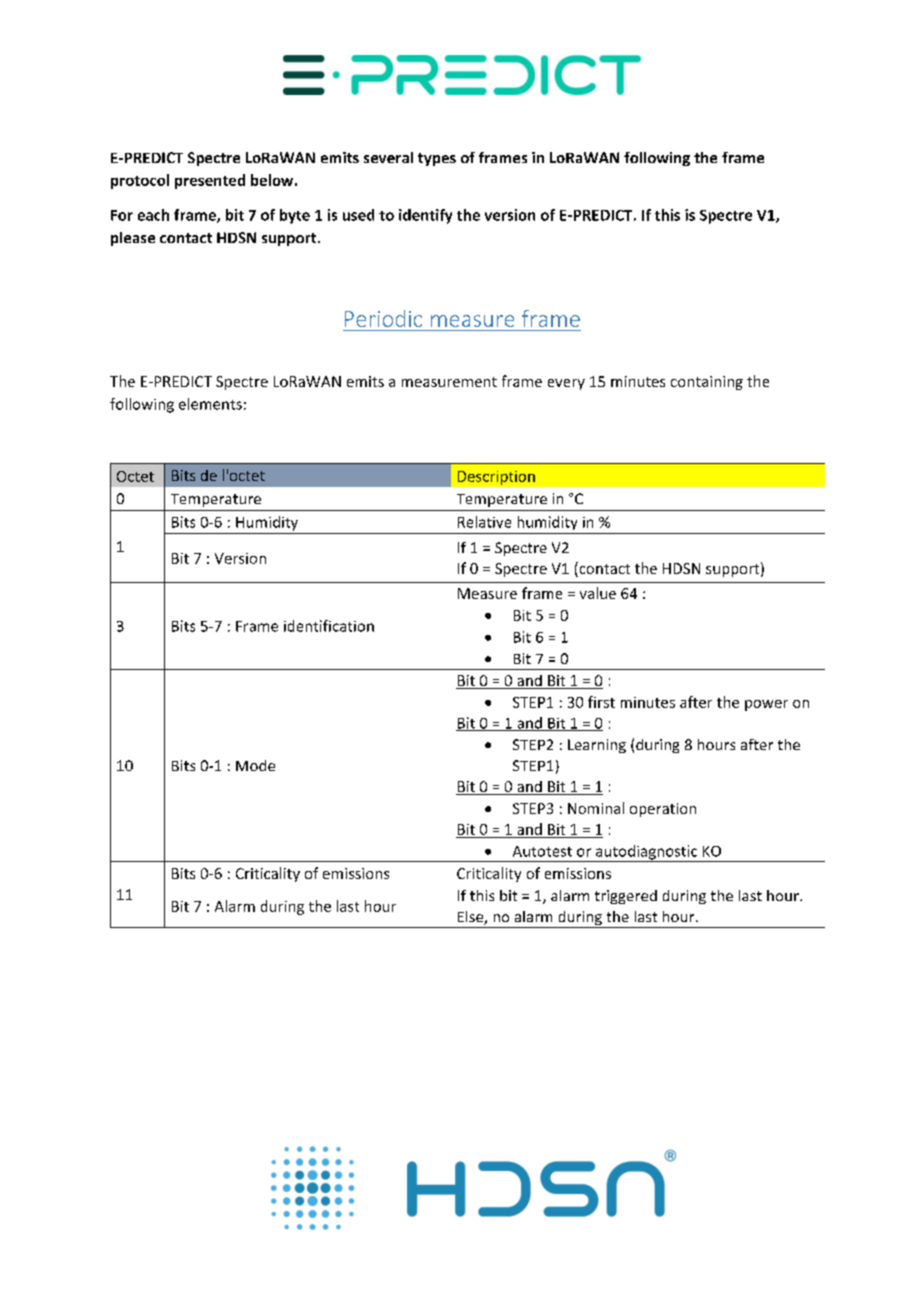  Describe the element at coordinates (255, 765) in the screenshot. I see `Mode` at that location.
